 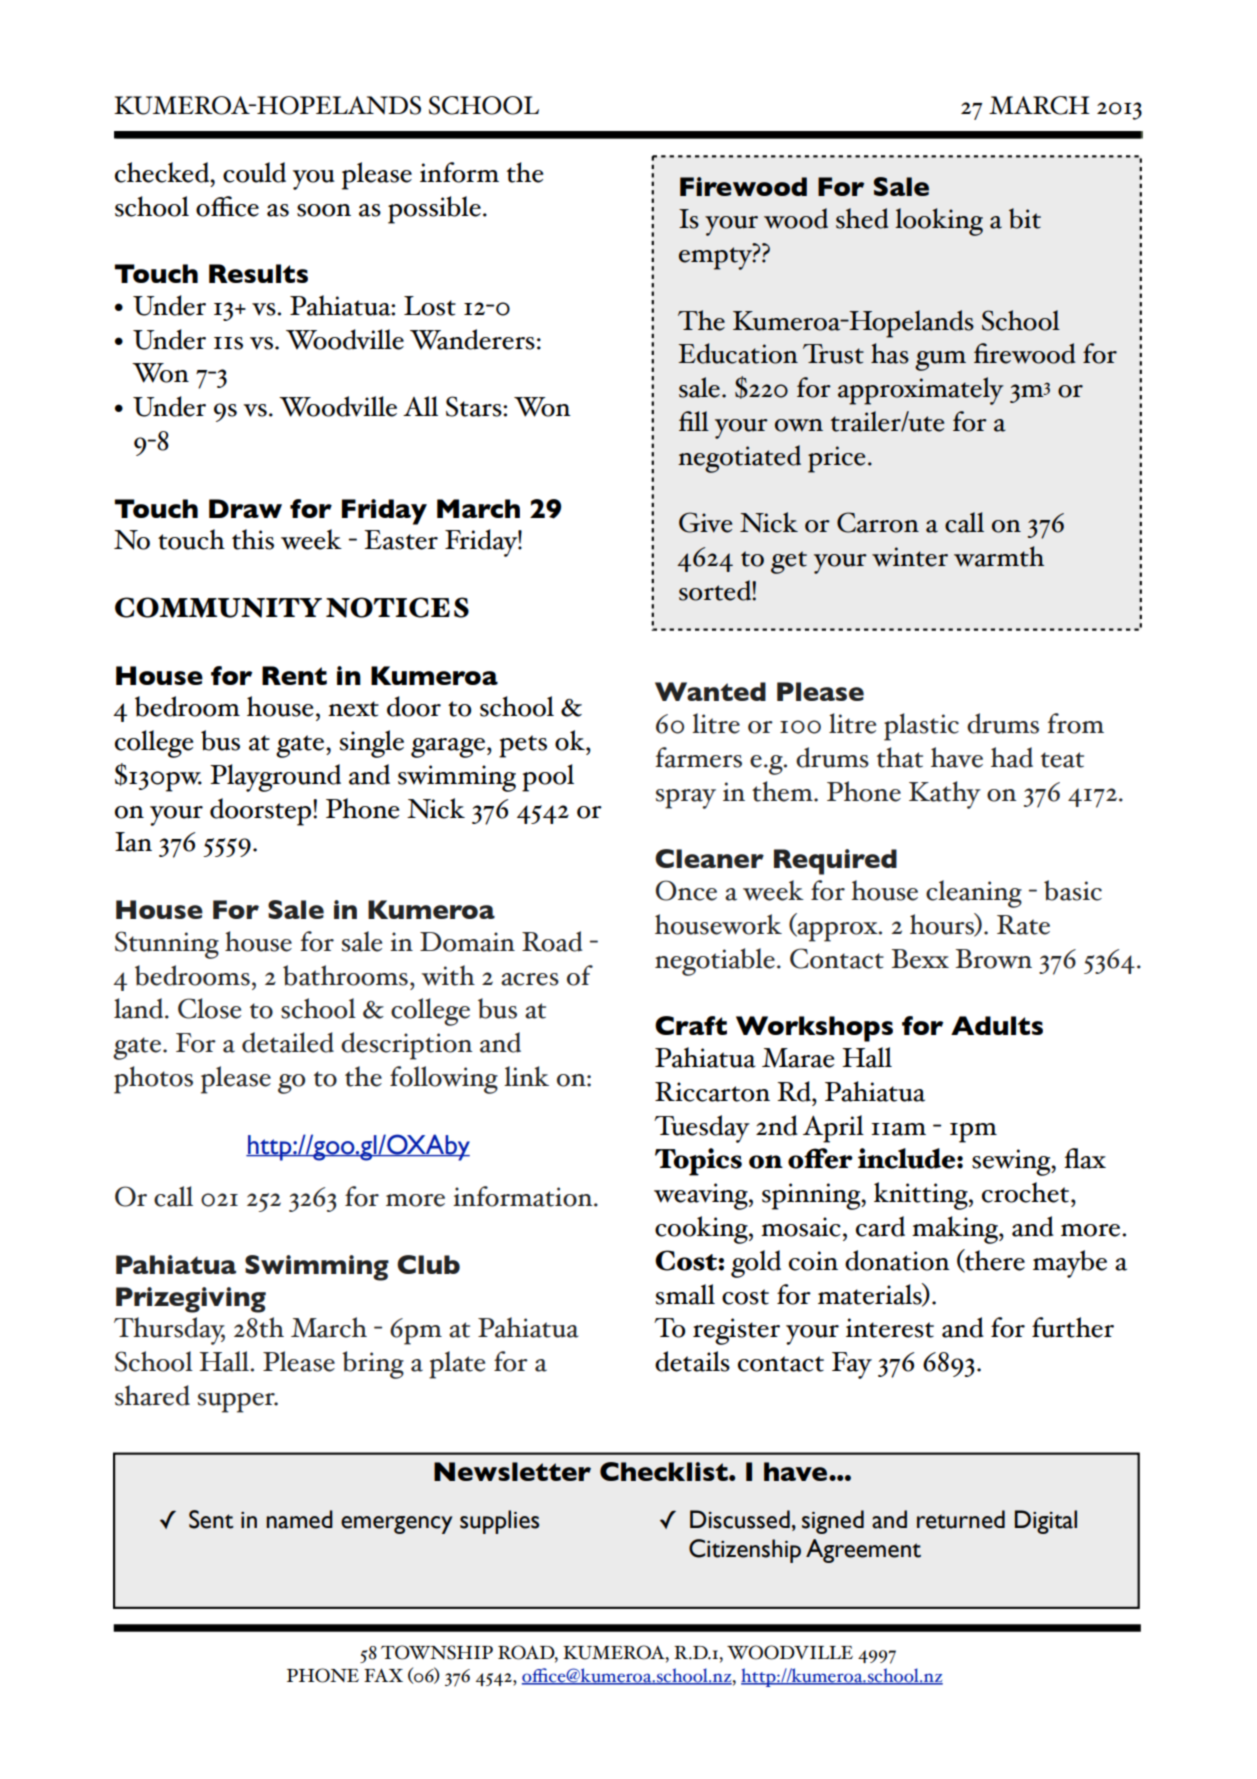 I want to click on photos, so click(x=153, y=1080).
